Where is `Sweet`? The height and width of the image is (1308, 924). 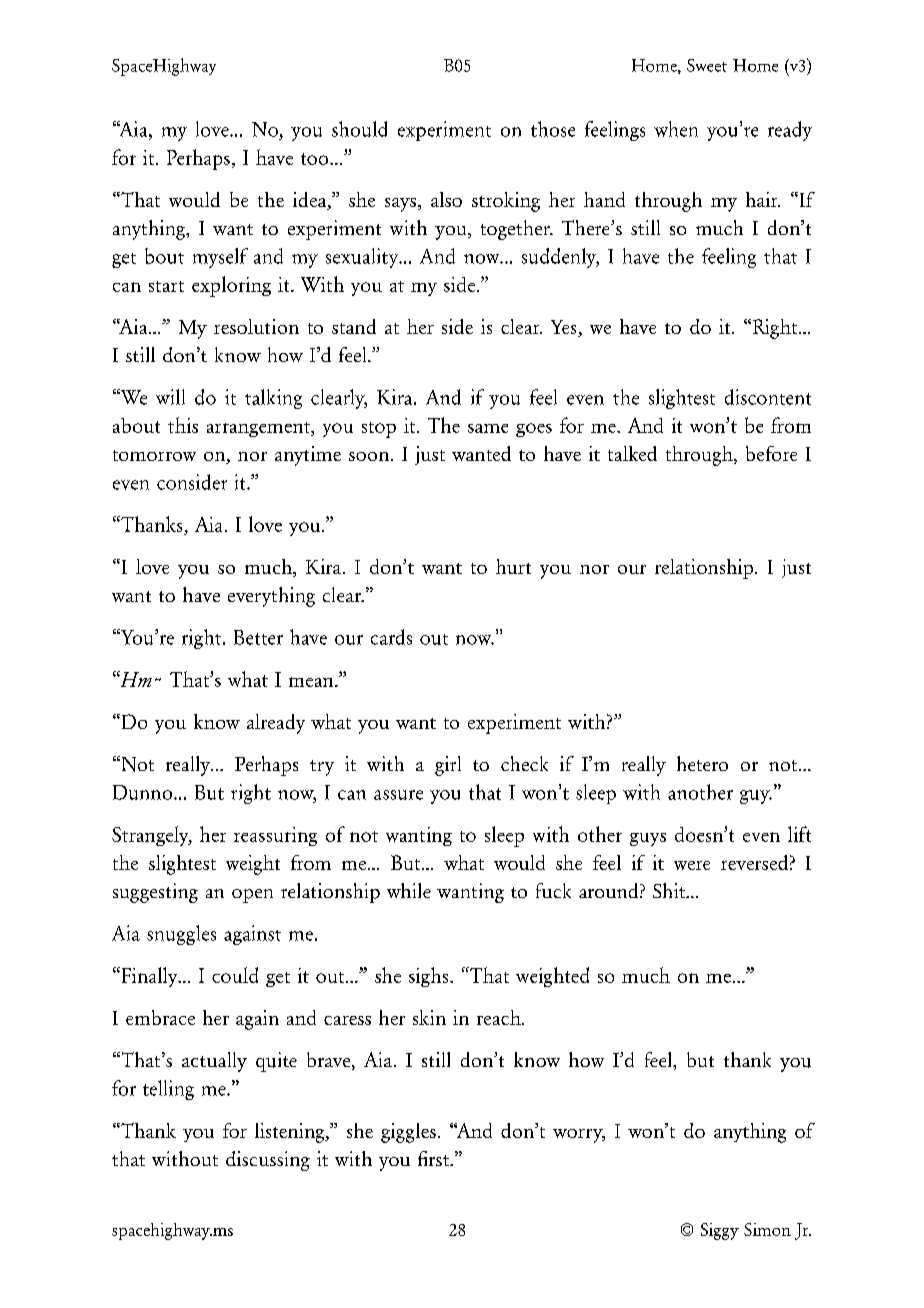
Sweet is located at coordinates (707, 65).
